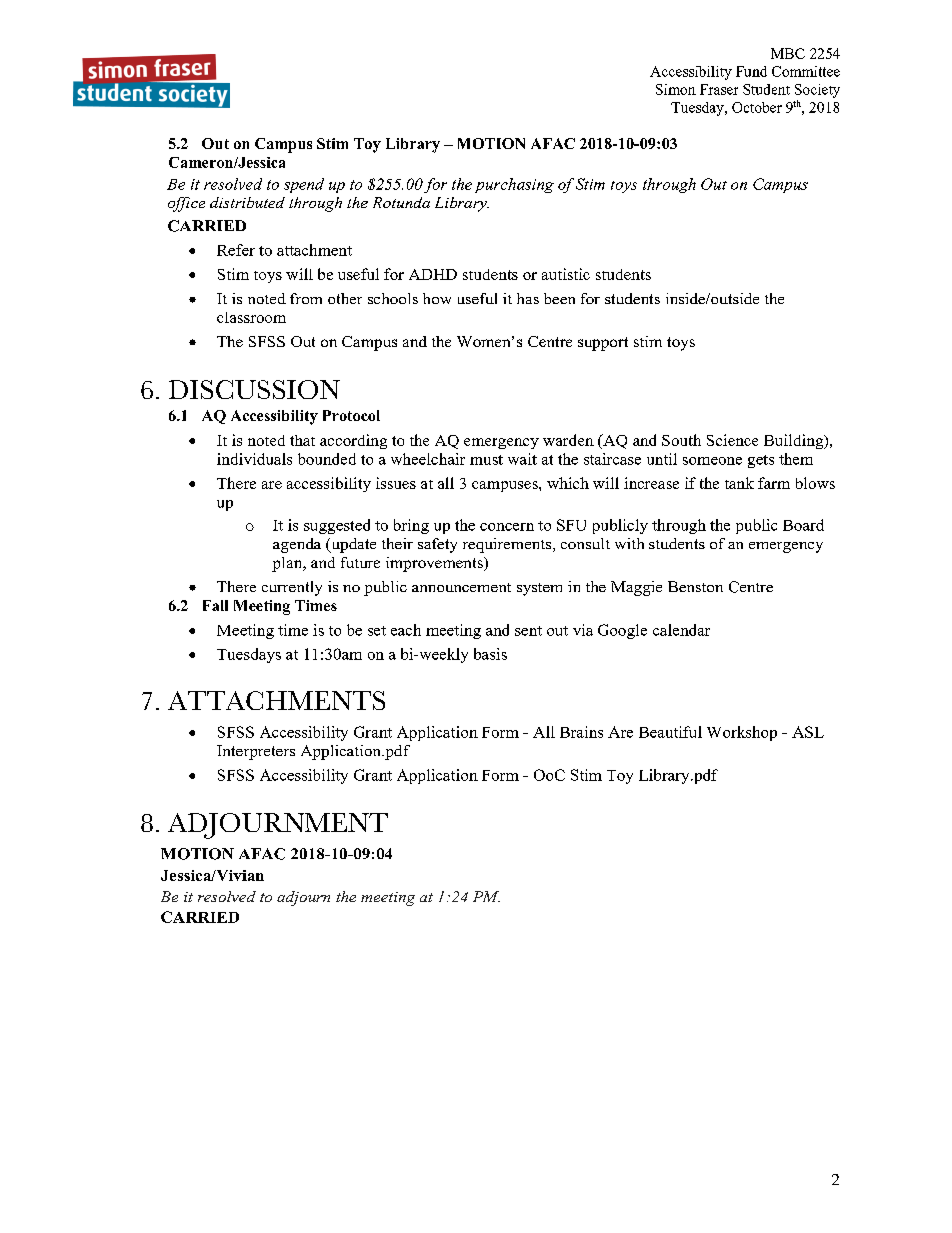 The height and width of the screenshot is (1233, 952). What do you see at coordinates (508, 545) in the screenshot?
I see `requirements` at bounding box center [508, 545].
